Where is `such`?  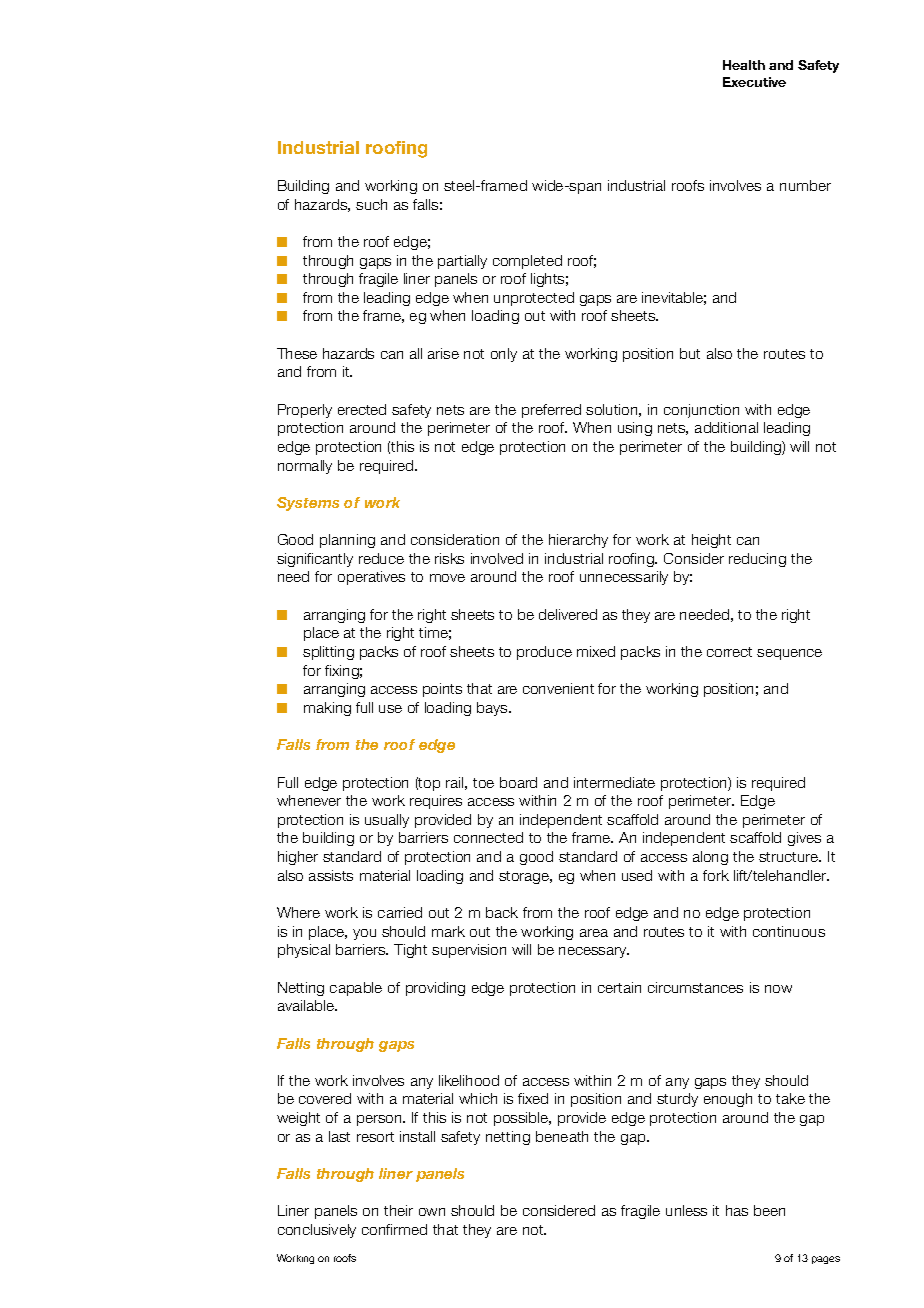 such is located at coordinates (371, 204).
